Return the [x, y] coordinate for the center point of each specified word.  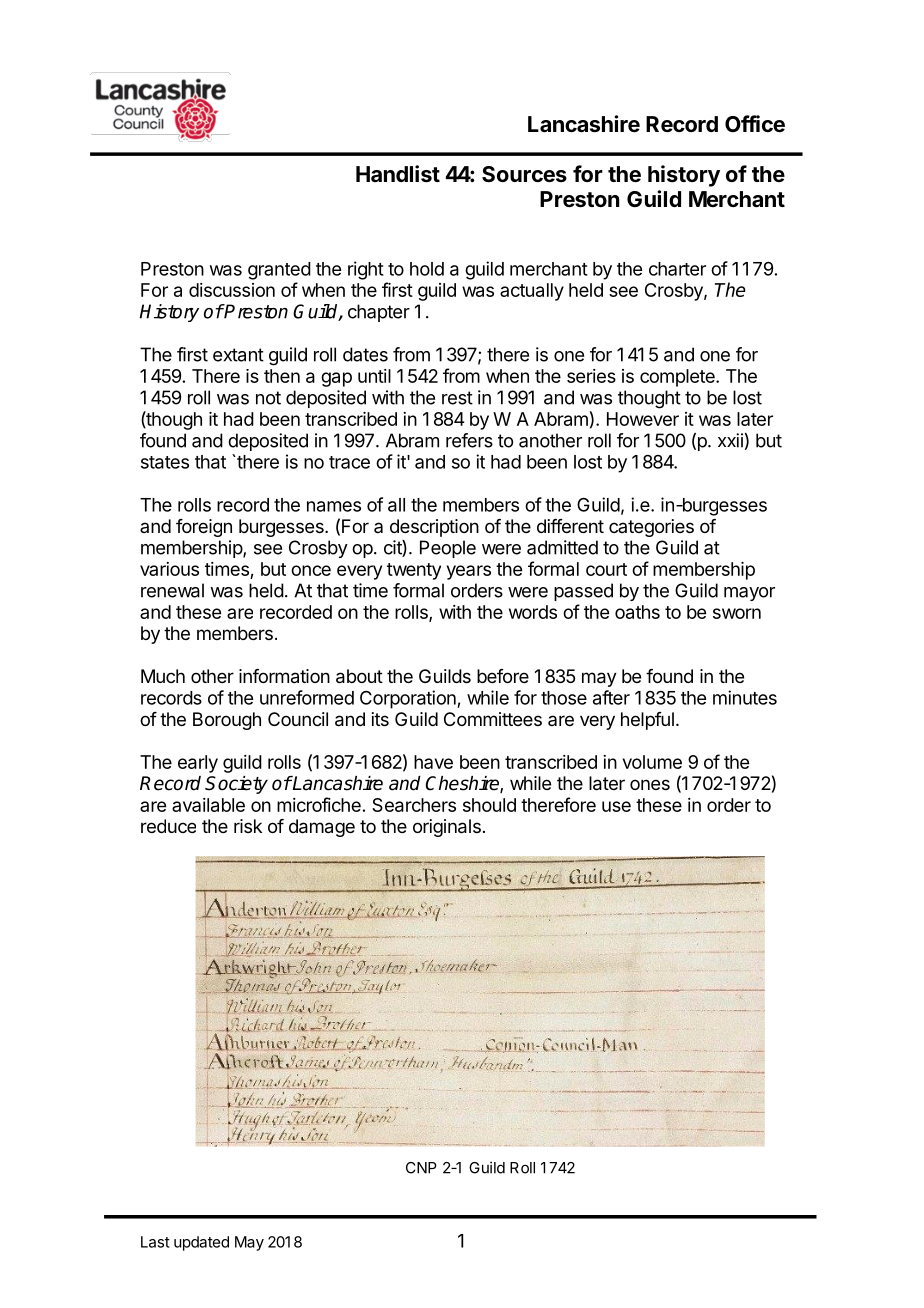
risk [248, 826]
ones [650, 784]
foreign [204, 528]
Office [755, 124]
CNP [421, 1168]
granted [279, 271]
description [434, 528]
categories [651, 528]
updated [201, 1243]
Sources [524, 174]
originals [447, 828]
